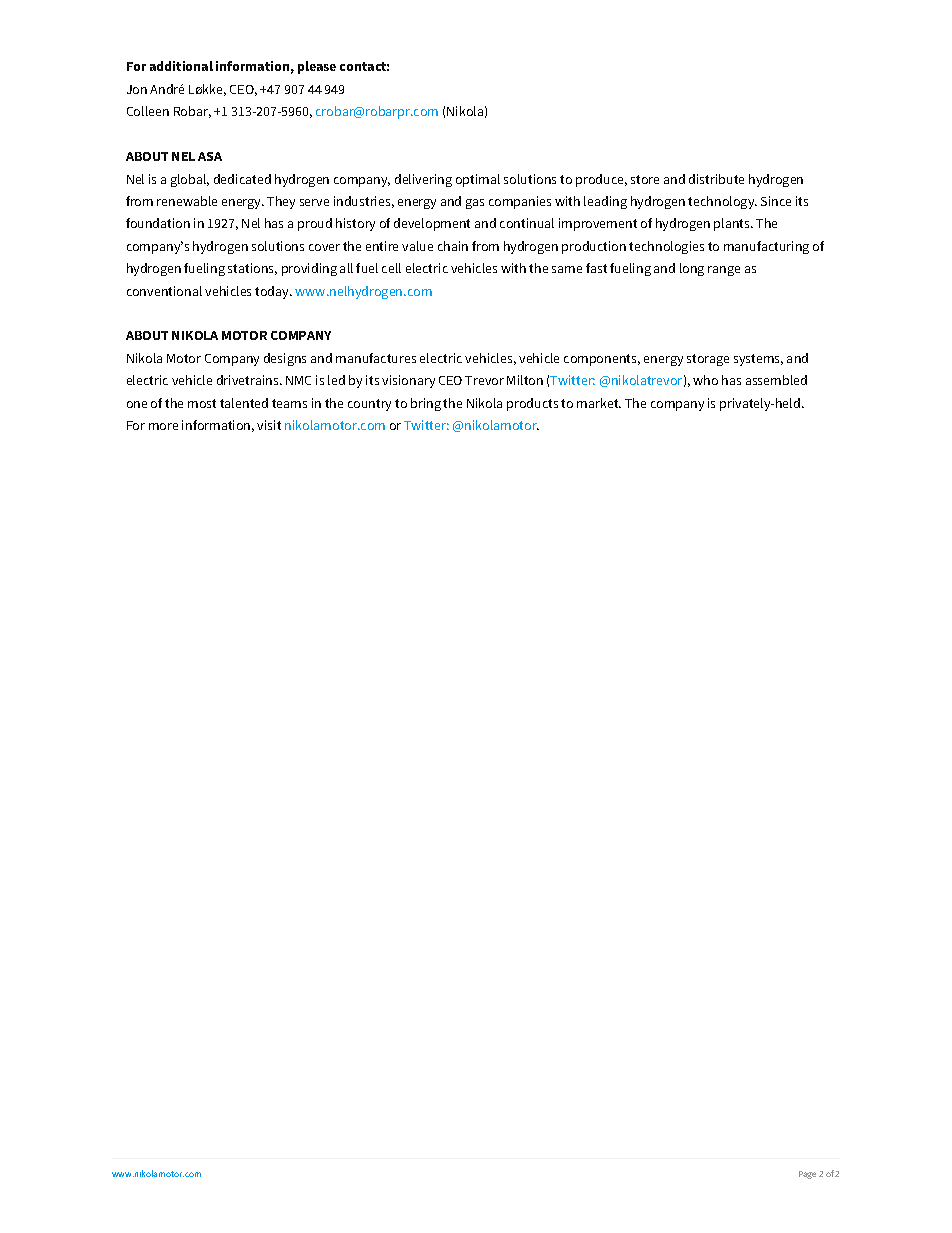 This page has width=952, height=1233. I want to click on country, so click(369, 405).
